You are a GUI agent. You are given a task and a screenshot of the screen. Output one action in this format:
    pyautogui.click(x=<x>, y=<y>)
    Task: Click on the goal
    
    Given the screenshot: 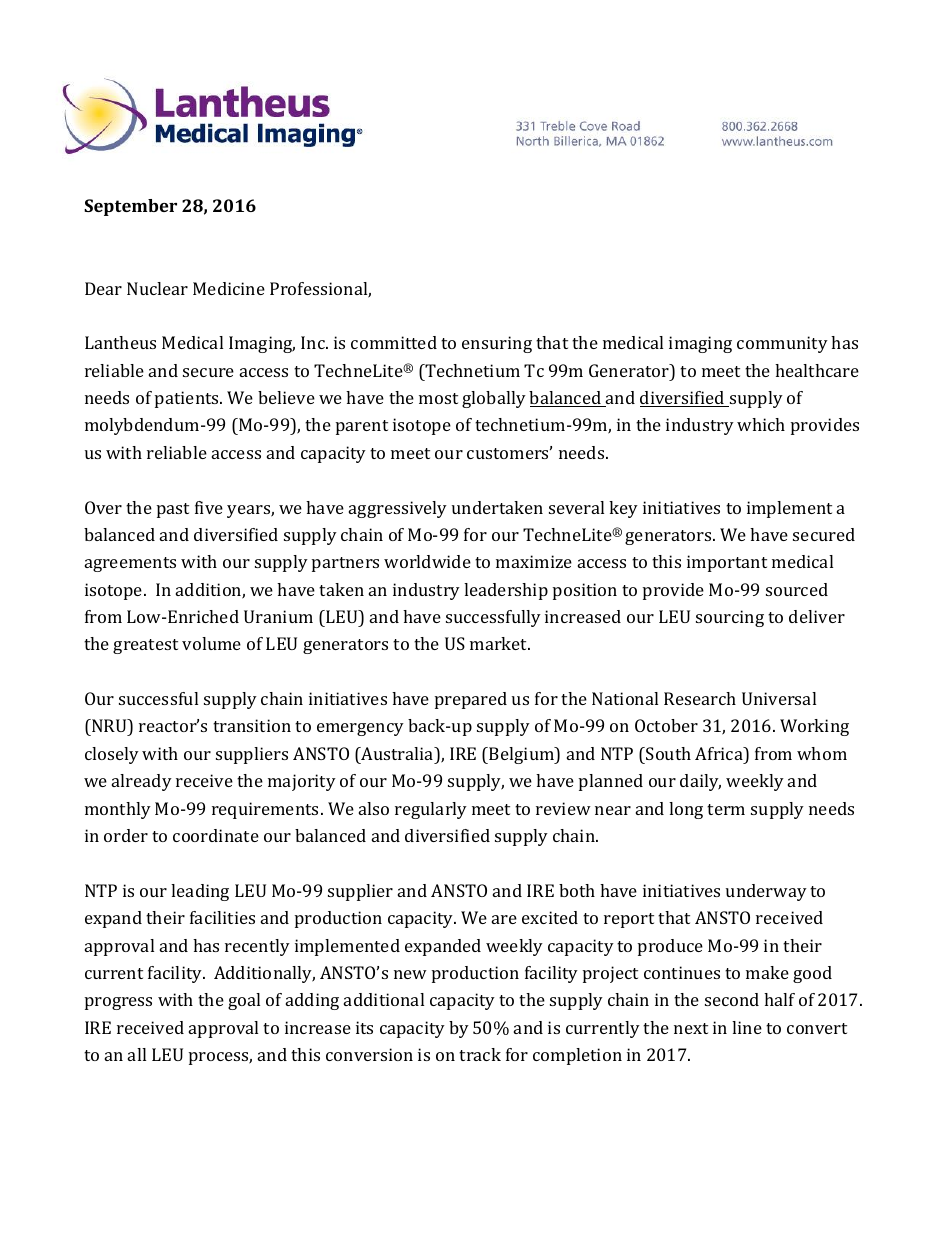 What is the action you would take?
    pyautogui.click(x=244, y=1001)
